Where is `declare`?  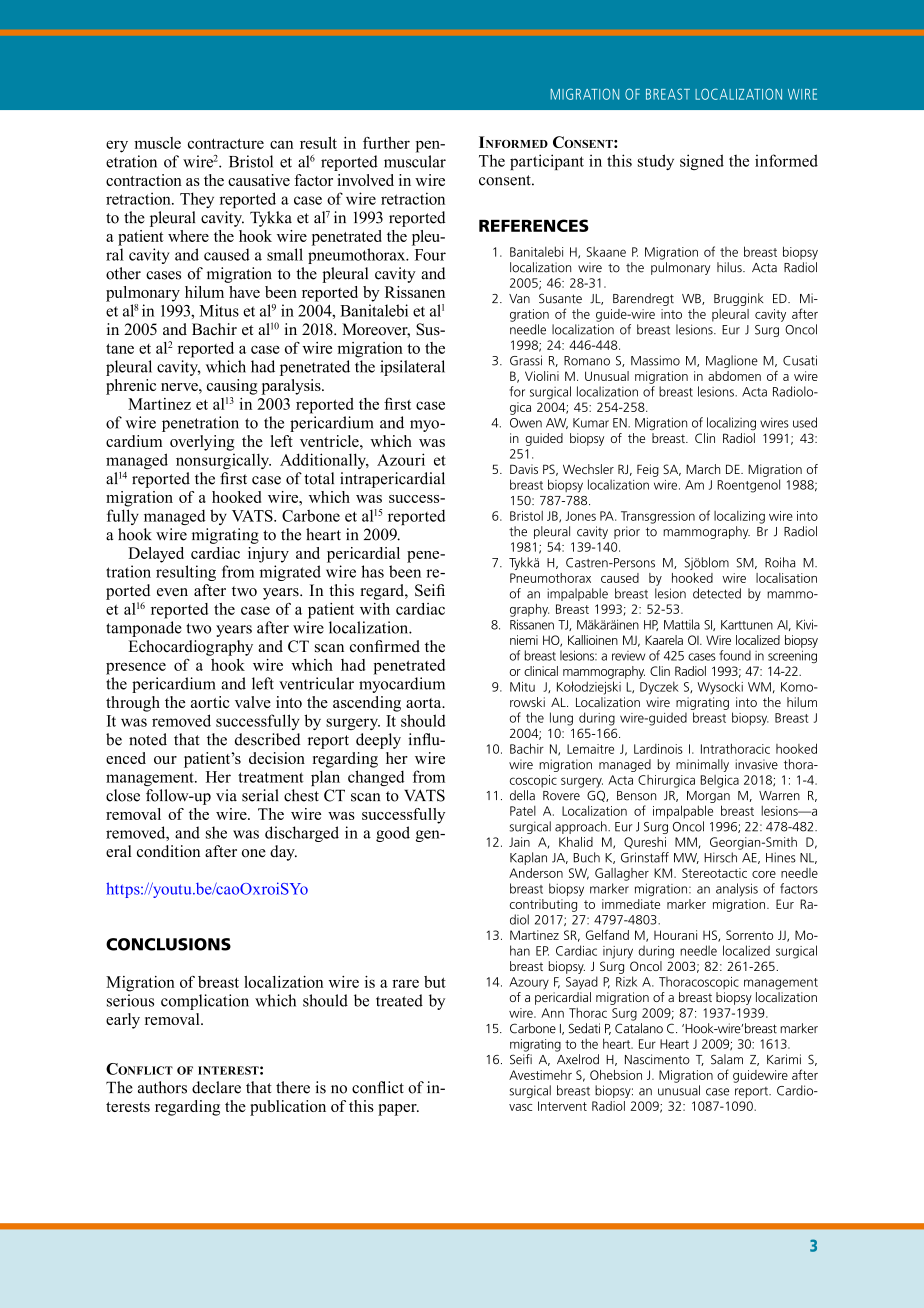
declare is located at coordinates (216, 1087).
